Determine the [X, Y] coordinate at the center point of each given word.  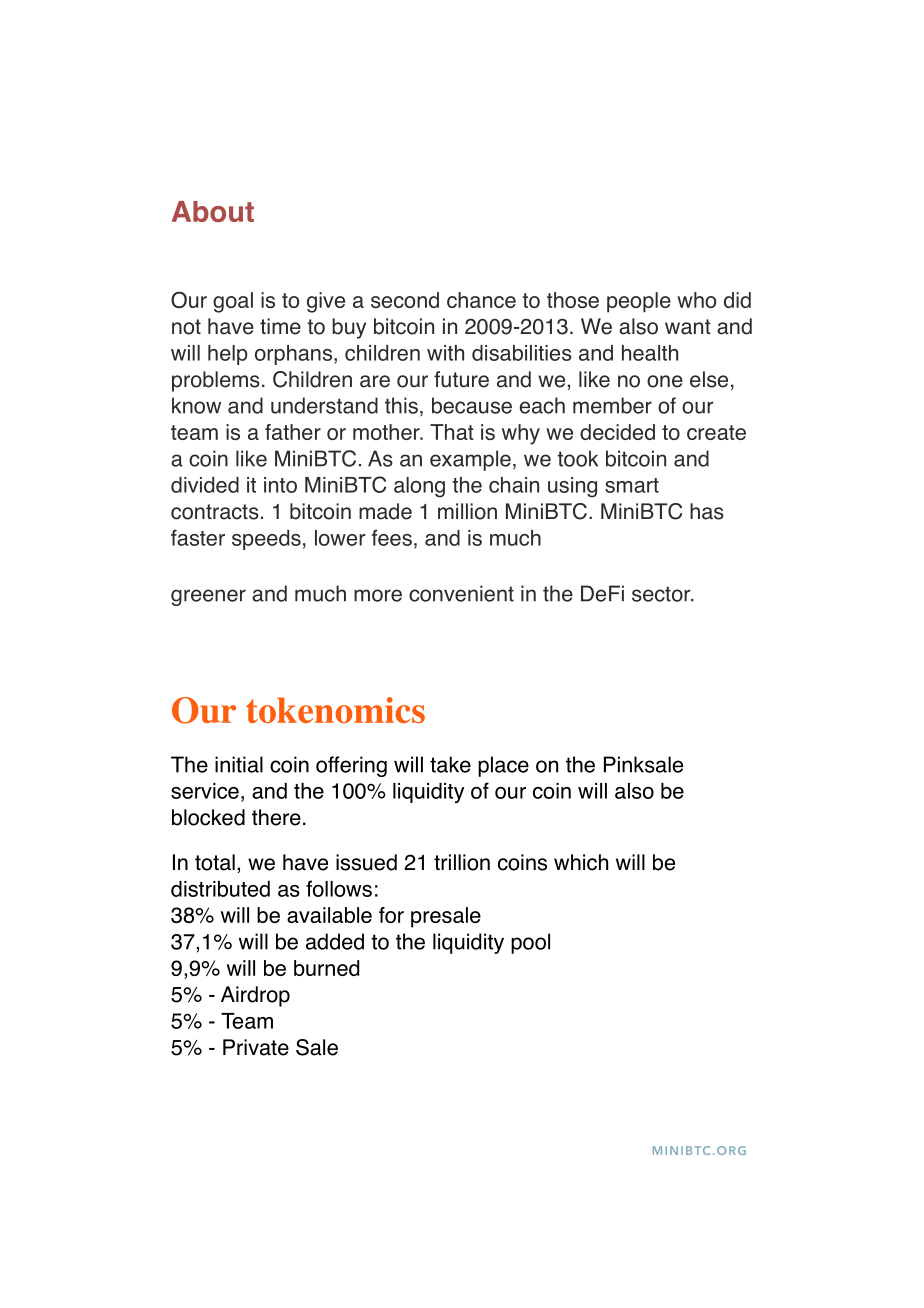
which [581, 862]
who [696, 300]
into [280, 485]
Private [256, 1047]
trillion [462, 862]
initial [239, 764]
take [450, 764]
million [467, 511]
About [213, 211]
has [707, 511]
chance [481, 300]
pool [530, 943]
